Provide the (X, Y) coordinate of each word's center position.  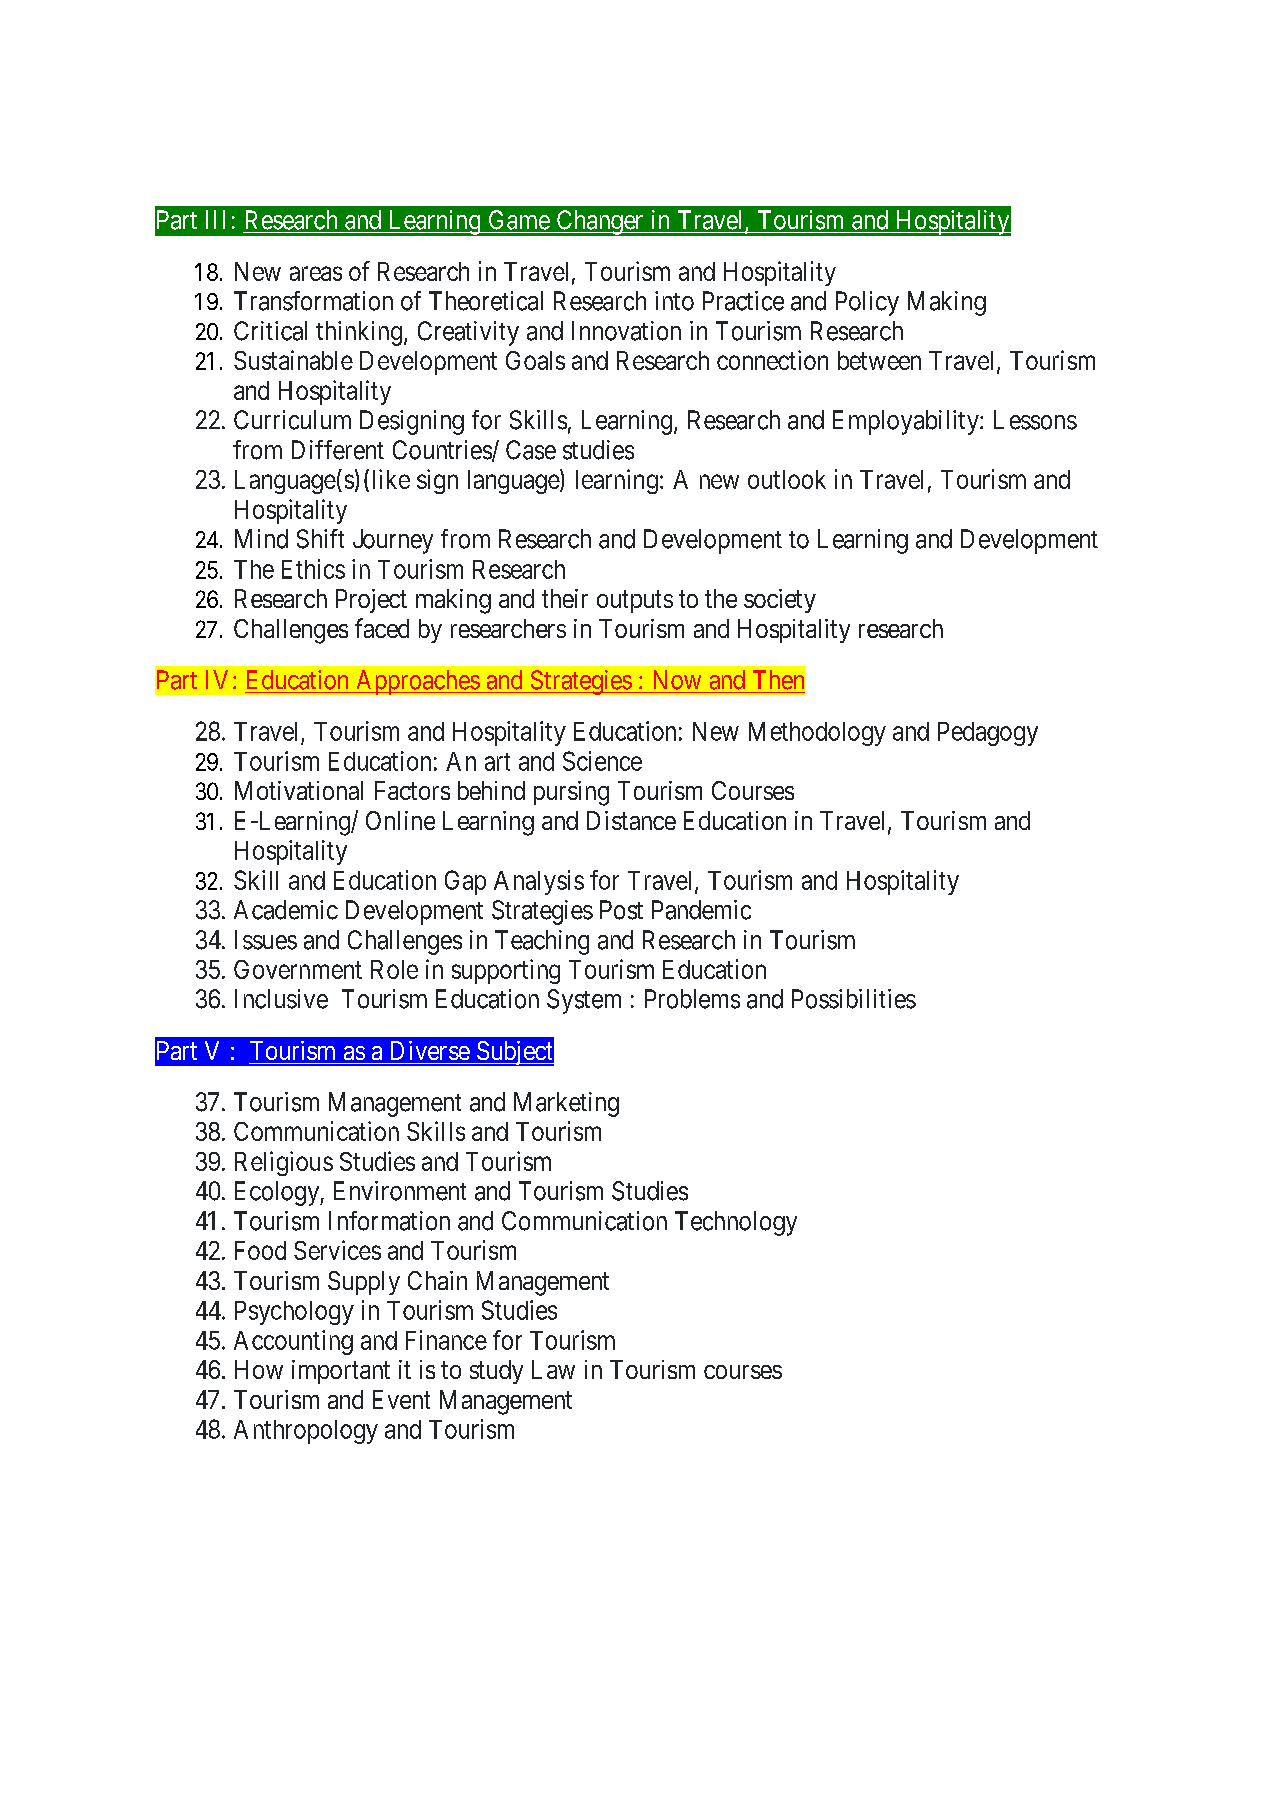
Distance (631, 820)
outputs (635, 601)
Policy (867, 303)
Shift (320, 539)
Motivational (299, 790)
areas (316, 273)
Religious (284, 1163)
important (341, 1372)
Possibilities (854, 999)
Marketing (566, 1104)
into (674, 301)
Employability (907, 422)
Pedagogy (988, 734)
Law (553, 1369)
